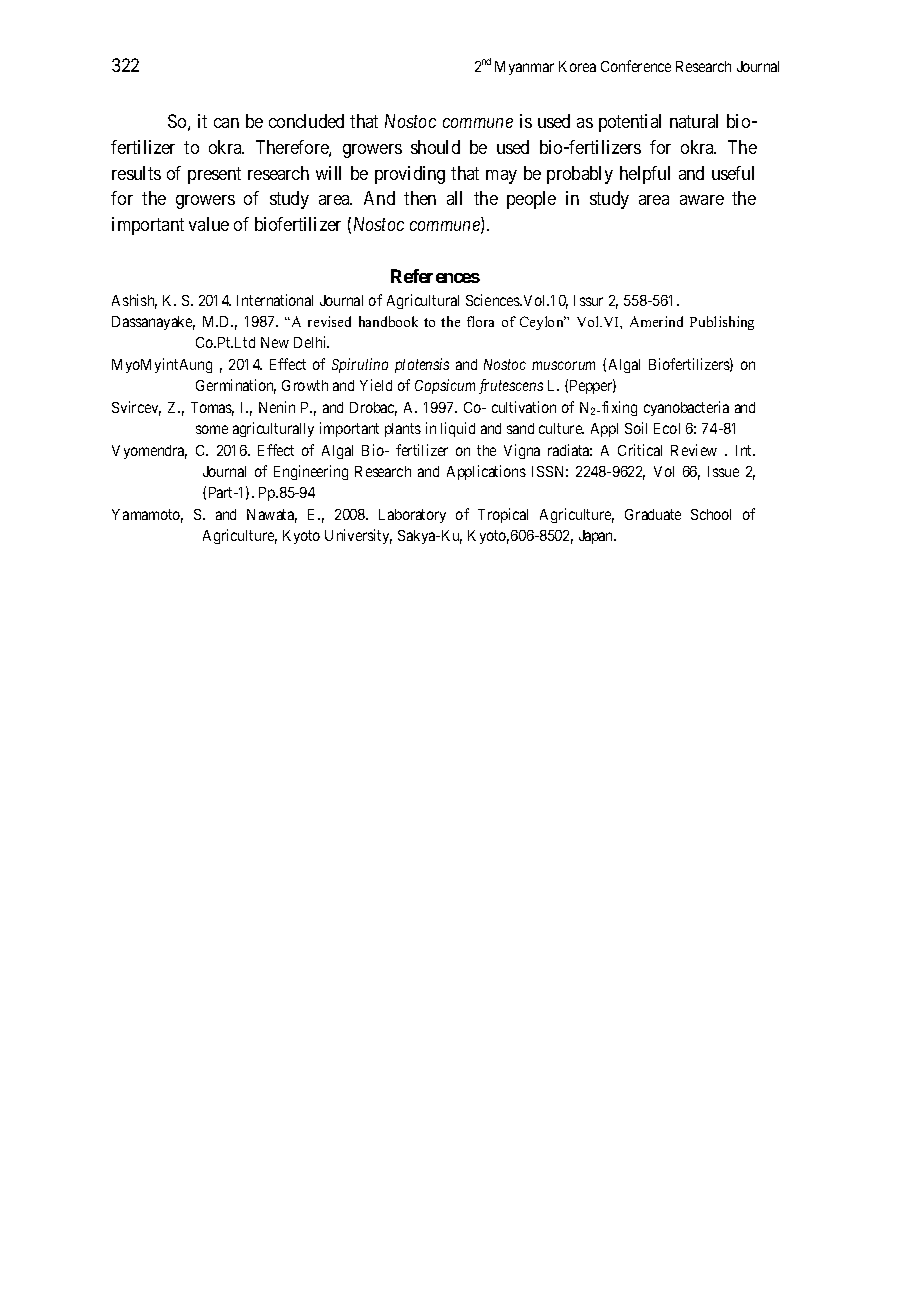 The image size is (924, 1307). I want to click on handbook, so click(388, 321).
